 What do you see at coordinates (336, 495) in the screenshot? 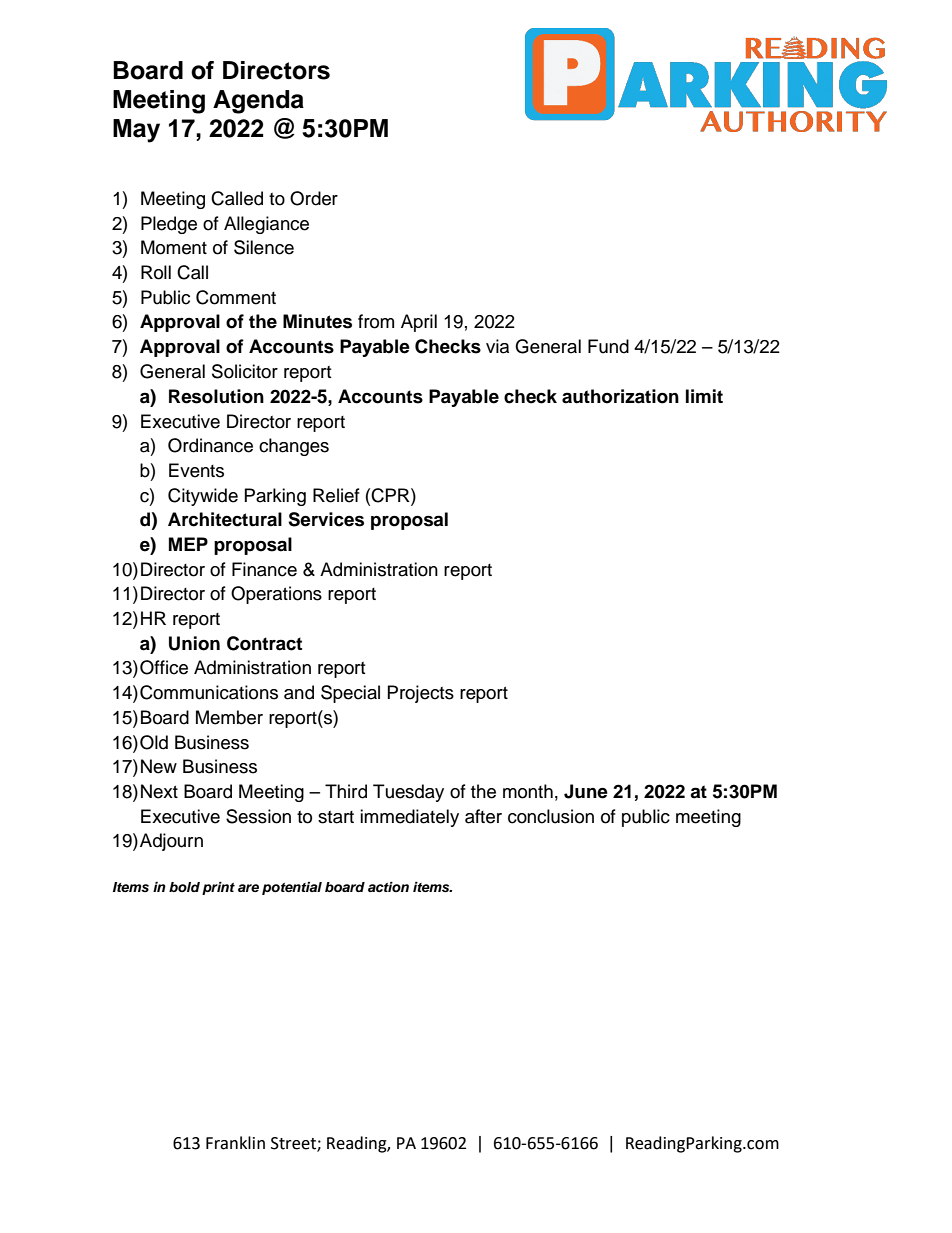
I see `Relief` at bounding box center [336, 495].
